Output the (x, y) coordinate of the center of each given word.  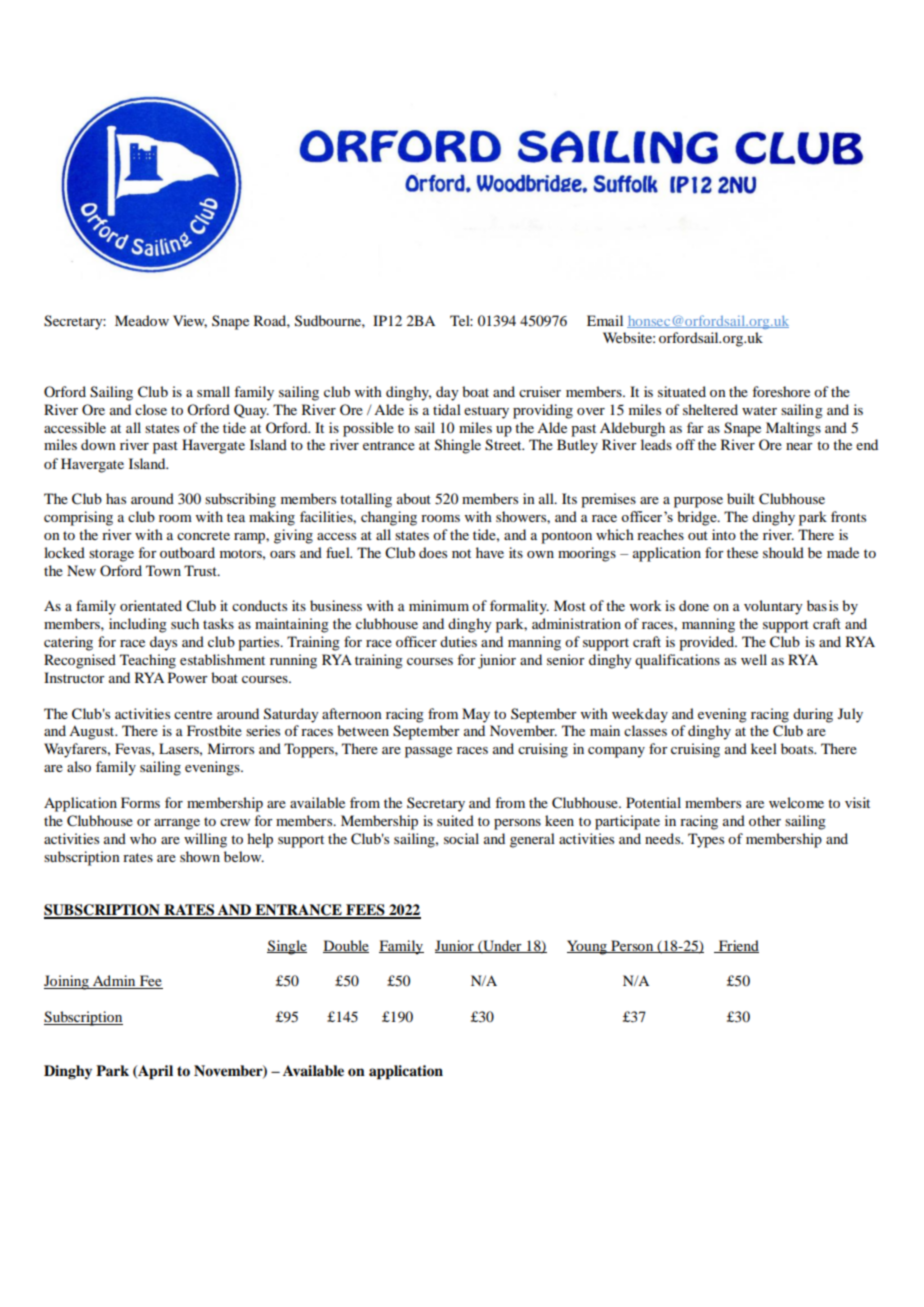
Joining (67, 982)
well (754, 659)
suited (455, 820)
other (765, 820)
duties (458, 641)
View (190, 321)
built (741, 498)
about (414, 498)
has (116, 498)
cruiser (540, 391)
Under (502, 946)
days (163, 643)
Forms (140, 802)
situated (682, 391)
